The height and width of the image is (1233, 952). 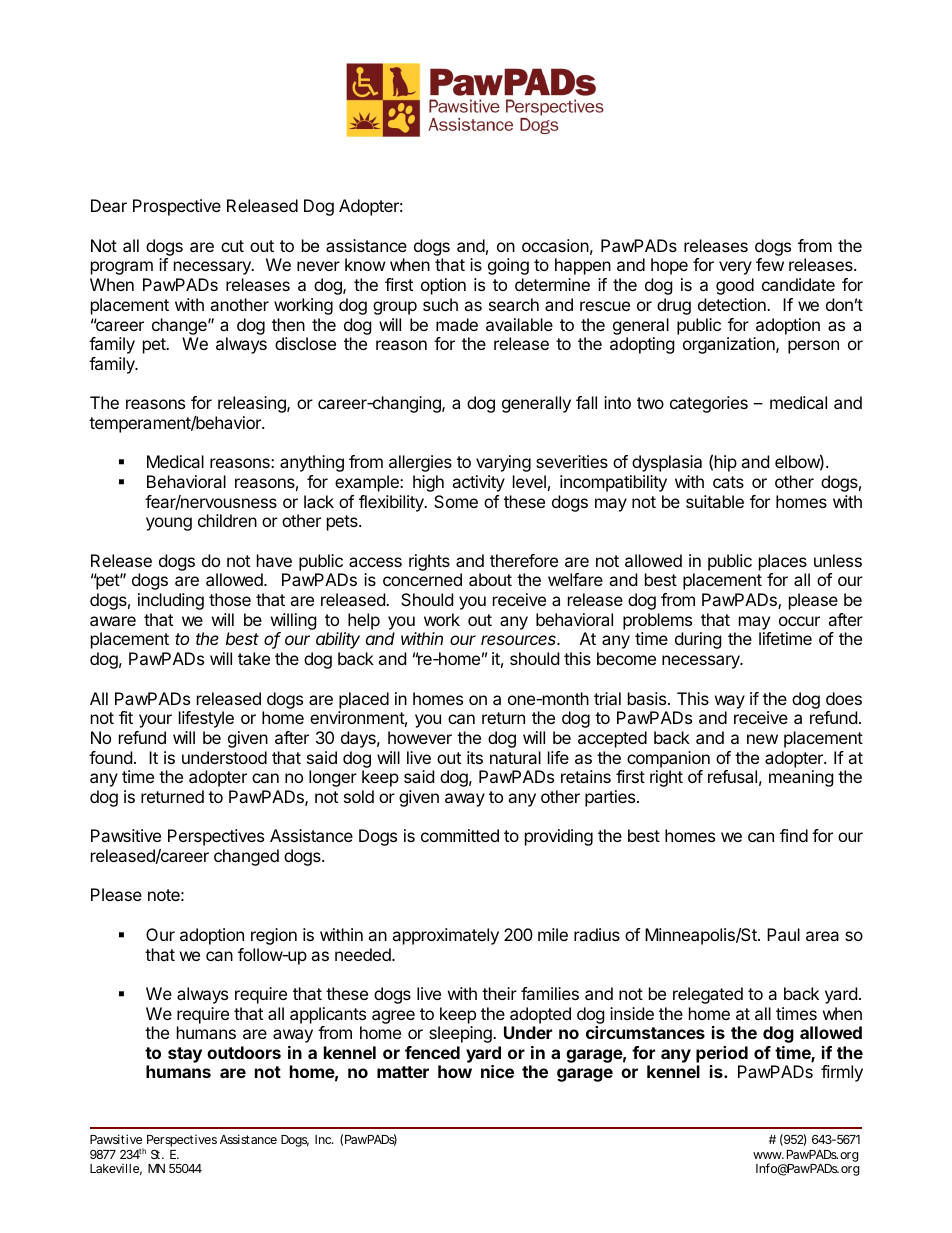 I want to click on found, so click(x=110, y=757).
